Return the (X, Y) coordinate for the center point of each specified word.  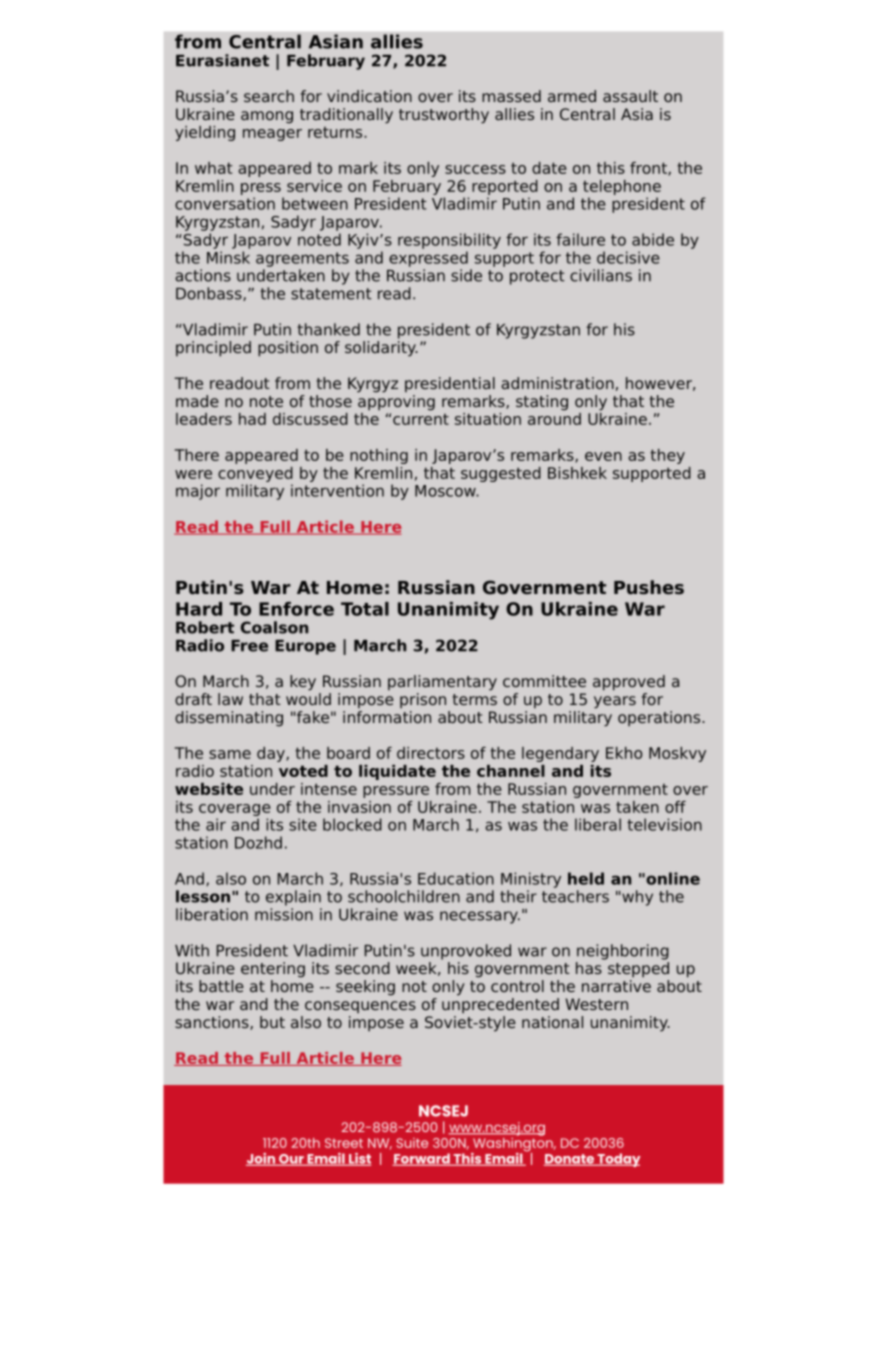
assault (630, 96)
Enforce (296, 609)
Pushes (649, 587)
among (267, 117)
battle (221, 986)
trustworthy (444, 116)
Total (365, 609)
